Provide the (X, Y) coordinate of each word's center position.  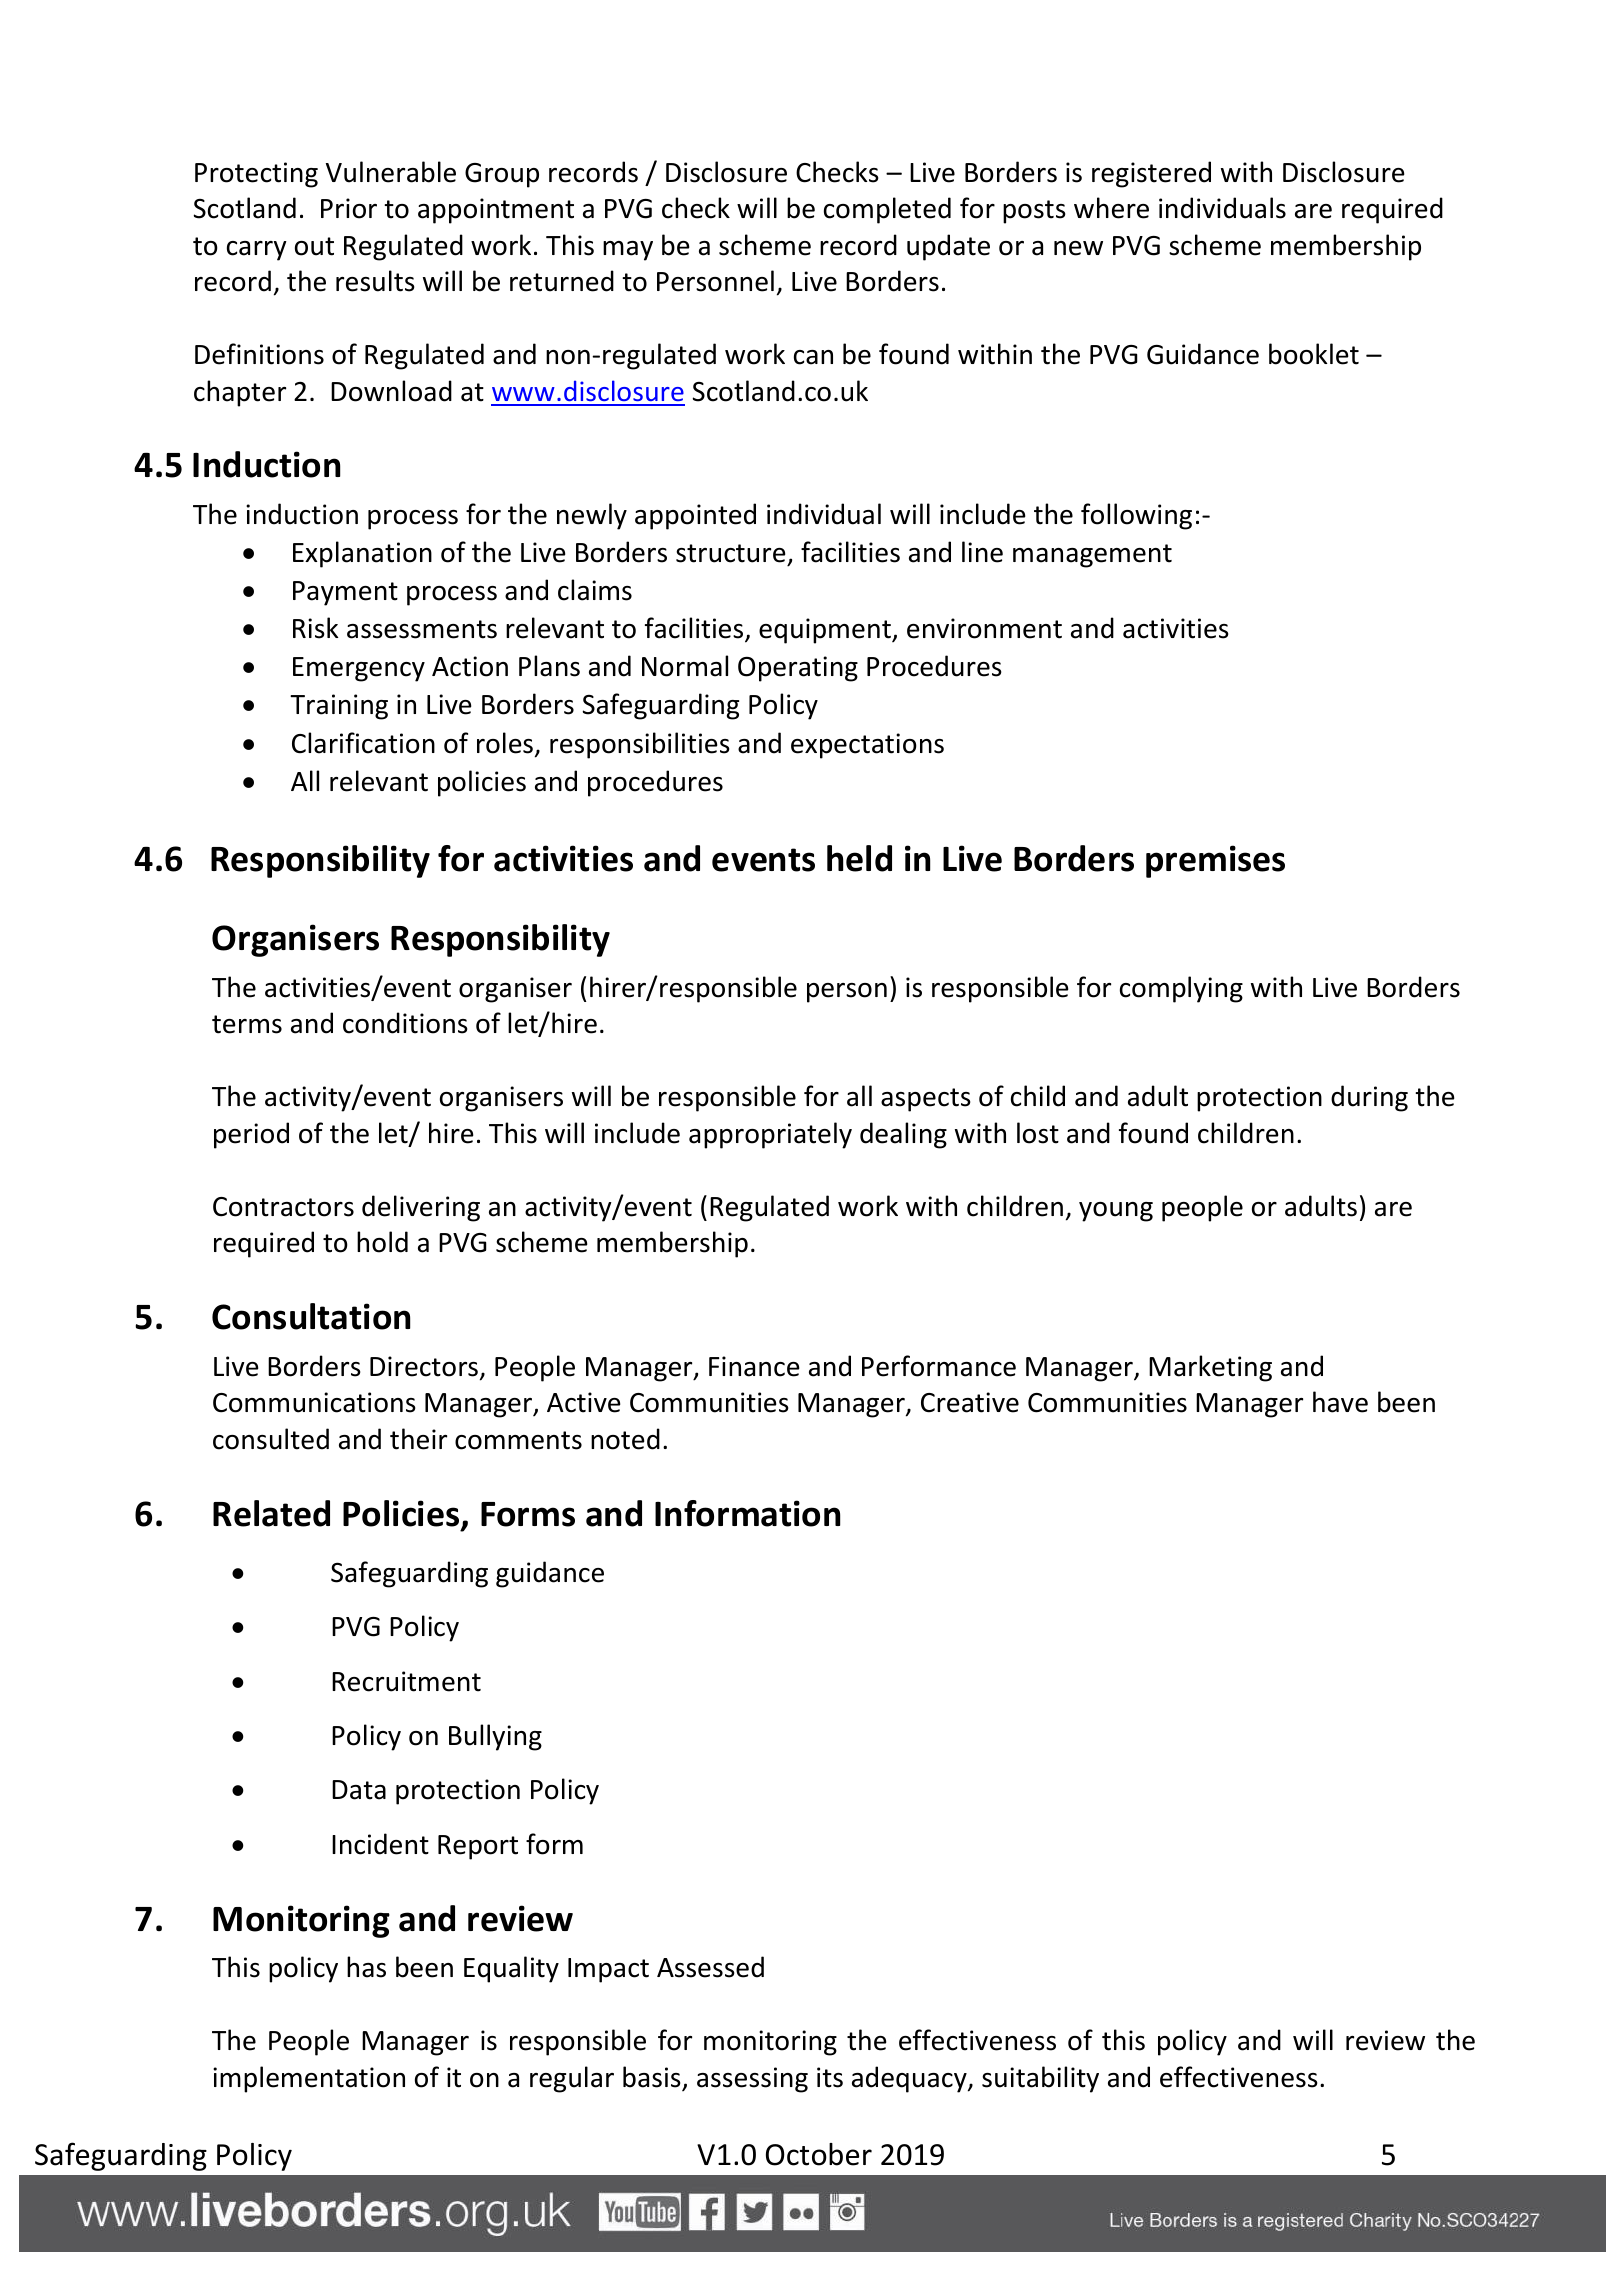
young (1116, 1212)
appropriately (770, 1135)
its (830, 2077)
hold (382, 1242)
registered (1151, 174)
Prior (349, 208)
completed (887, 210)
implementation (309, 2079)
